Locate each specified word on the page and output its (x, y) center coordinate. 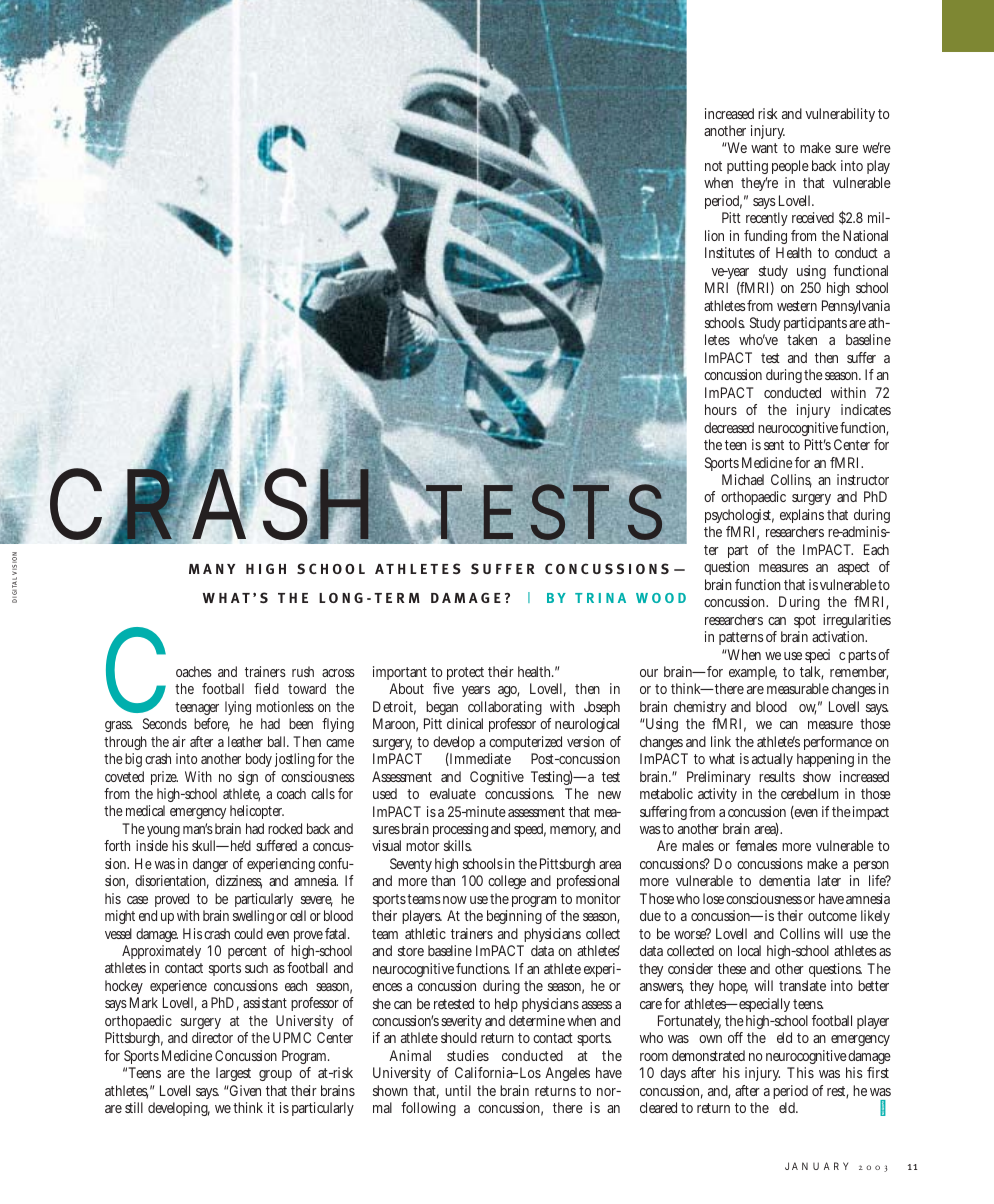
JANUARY (816, 1166)
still (134, 1107)
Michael (743, 479)
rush (303, 671)
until (458, 1090)
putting (747, 169)
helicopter (257, 812)
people (790, 167)
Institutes (730, 252)
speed (530, 830)
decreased (729, 427)
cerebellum (810, 793)
